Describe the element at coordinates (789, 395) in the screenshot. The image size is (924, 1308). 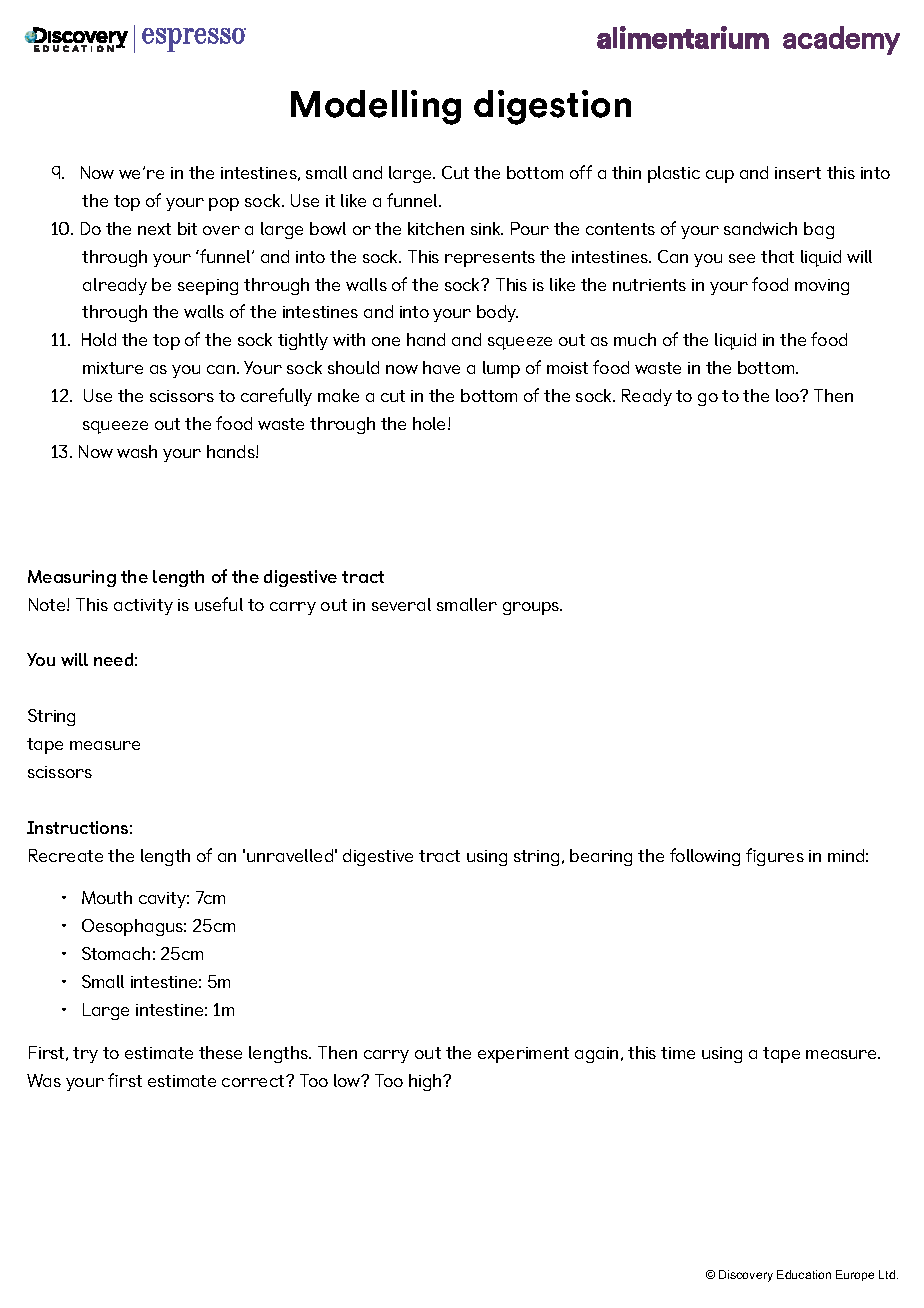
I see `loo` at that location.
